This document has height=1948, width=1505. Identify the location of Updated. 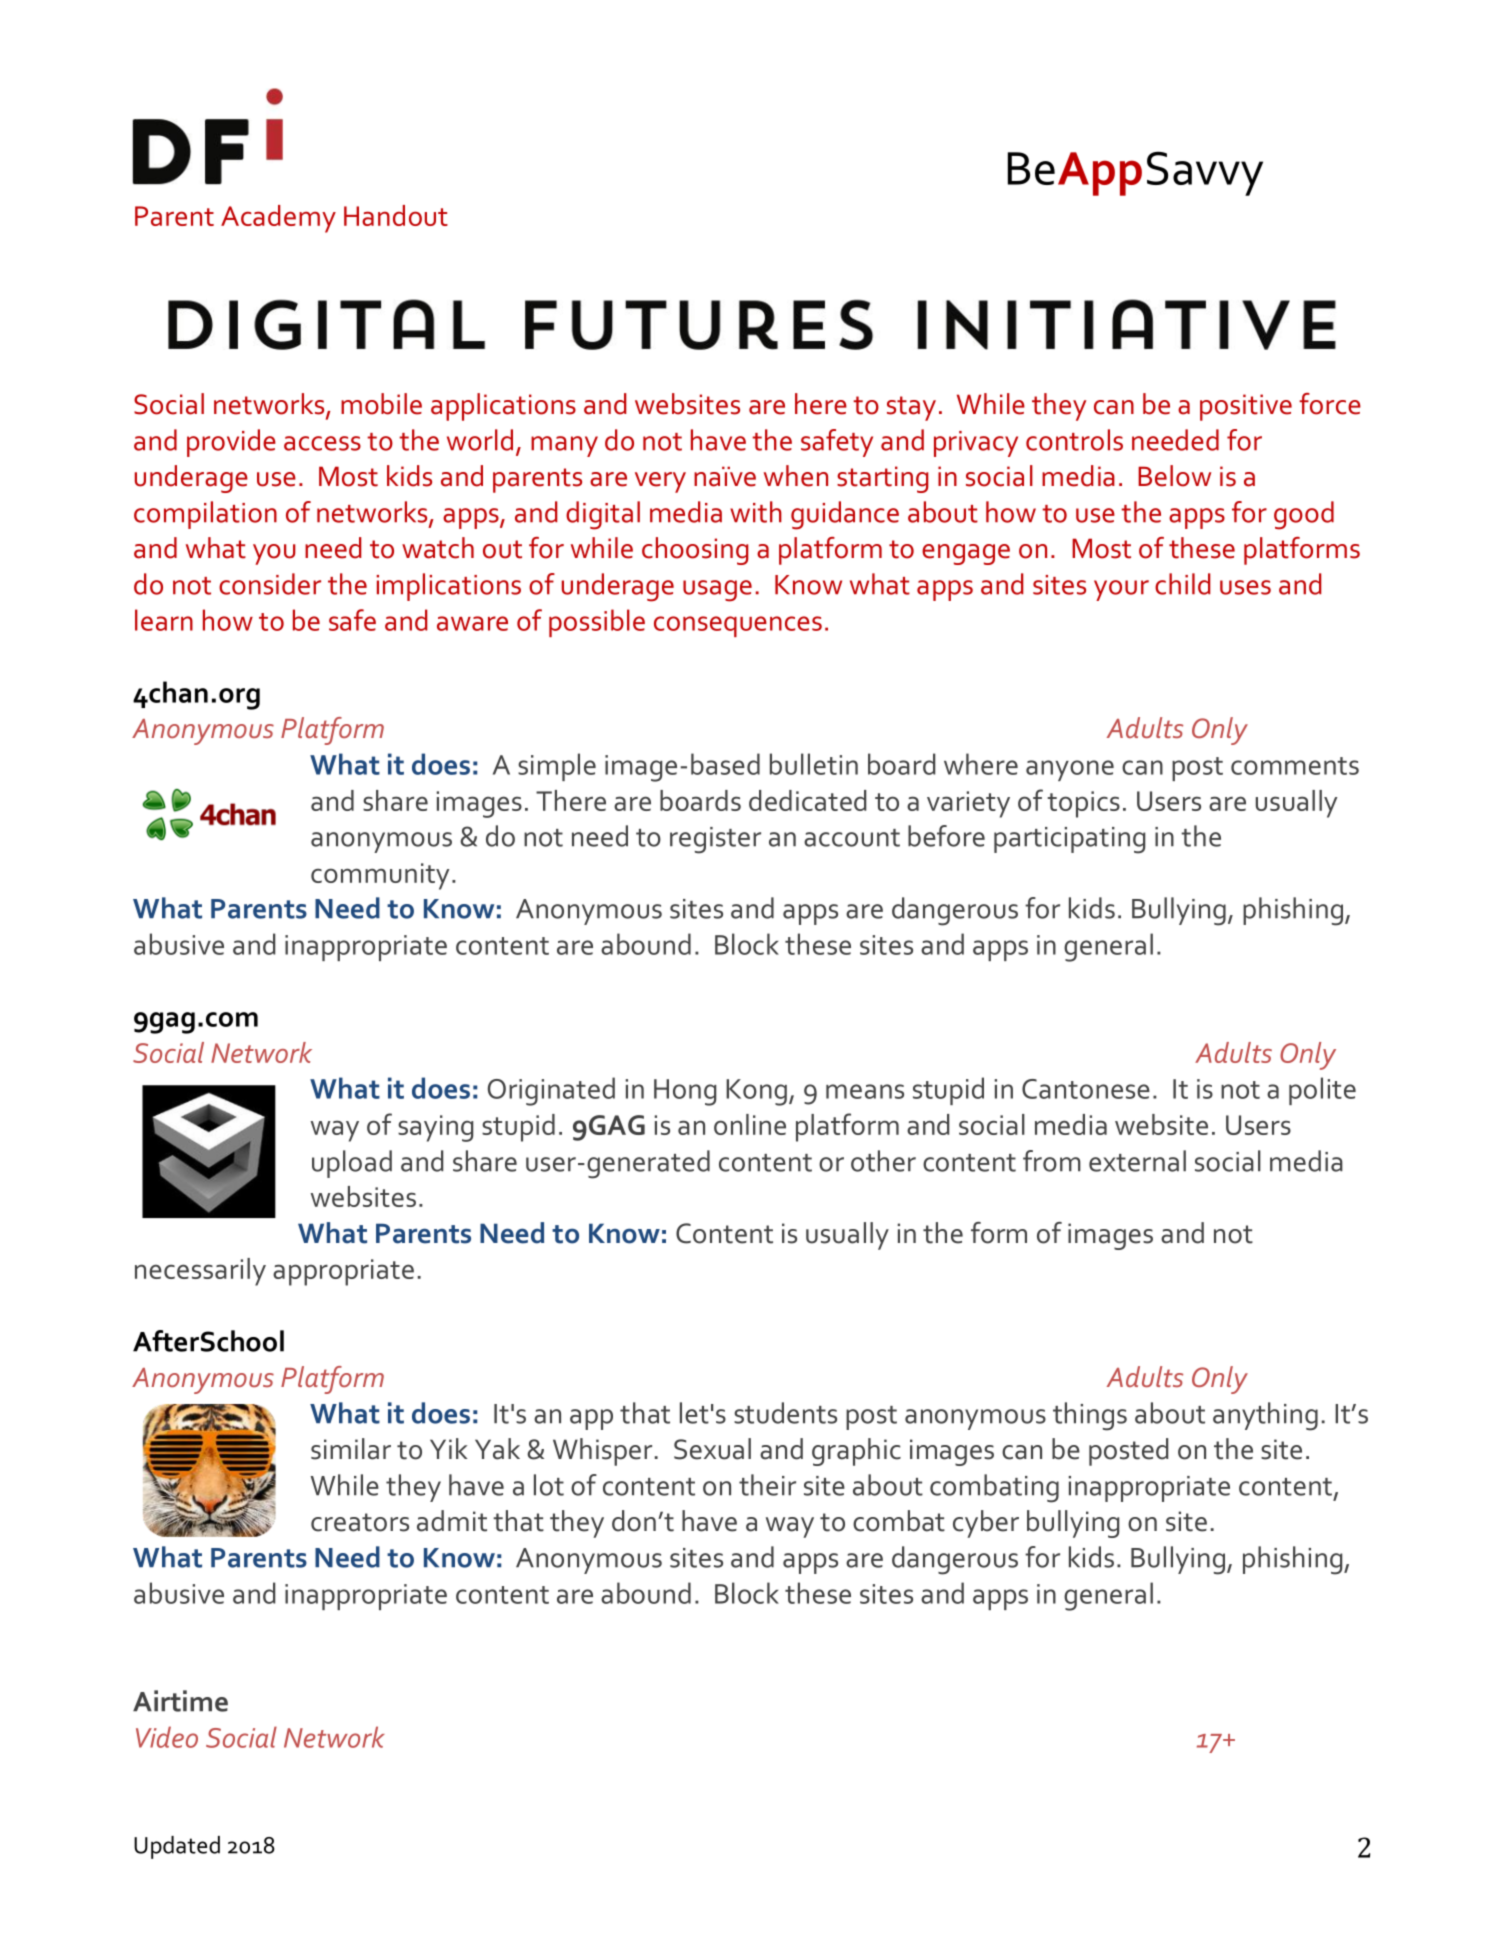
(177, 1847).
